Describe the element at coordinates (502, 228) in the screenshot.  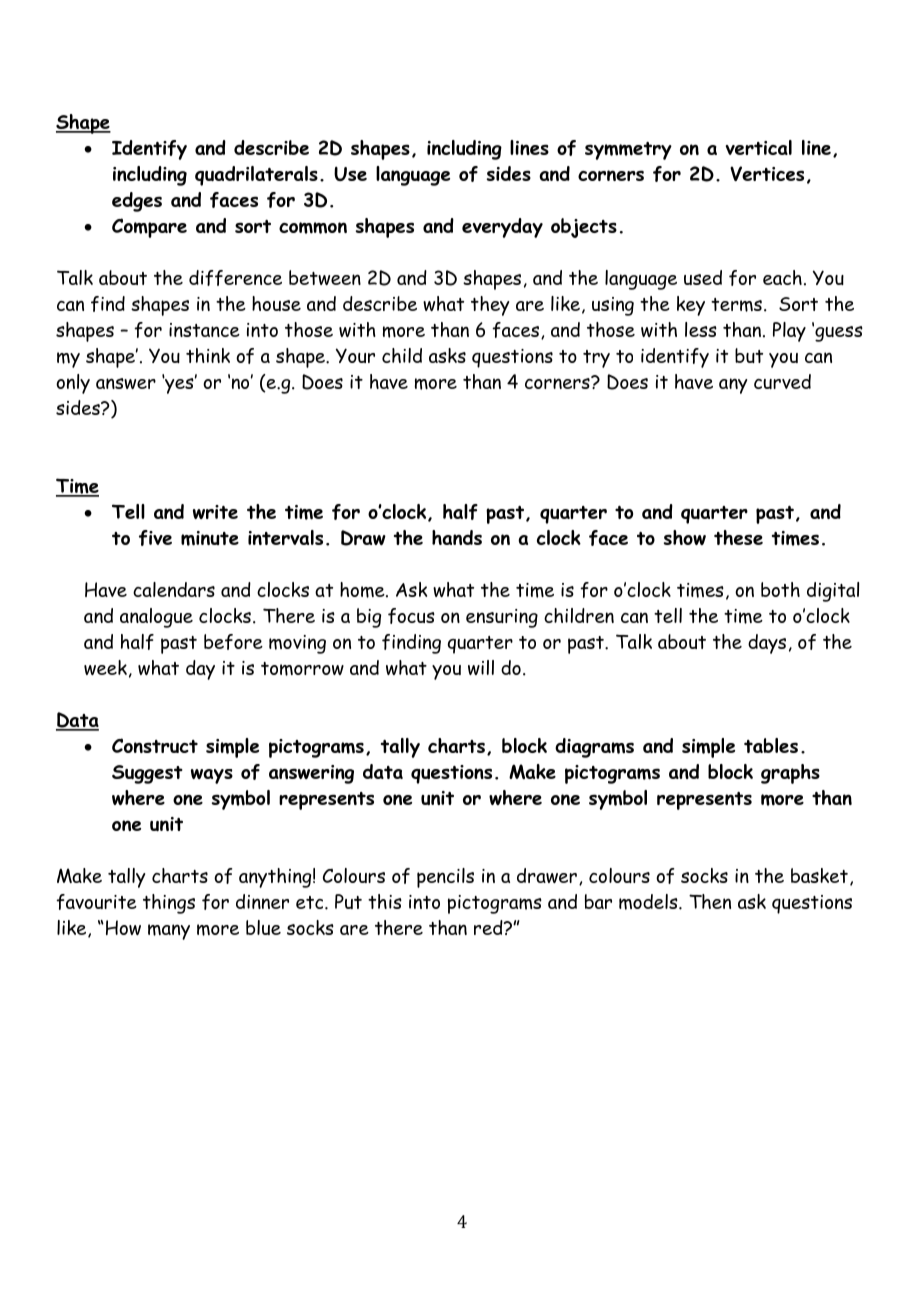
I see `everyday` at that location.
